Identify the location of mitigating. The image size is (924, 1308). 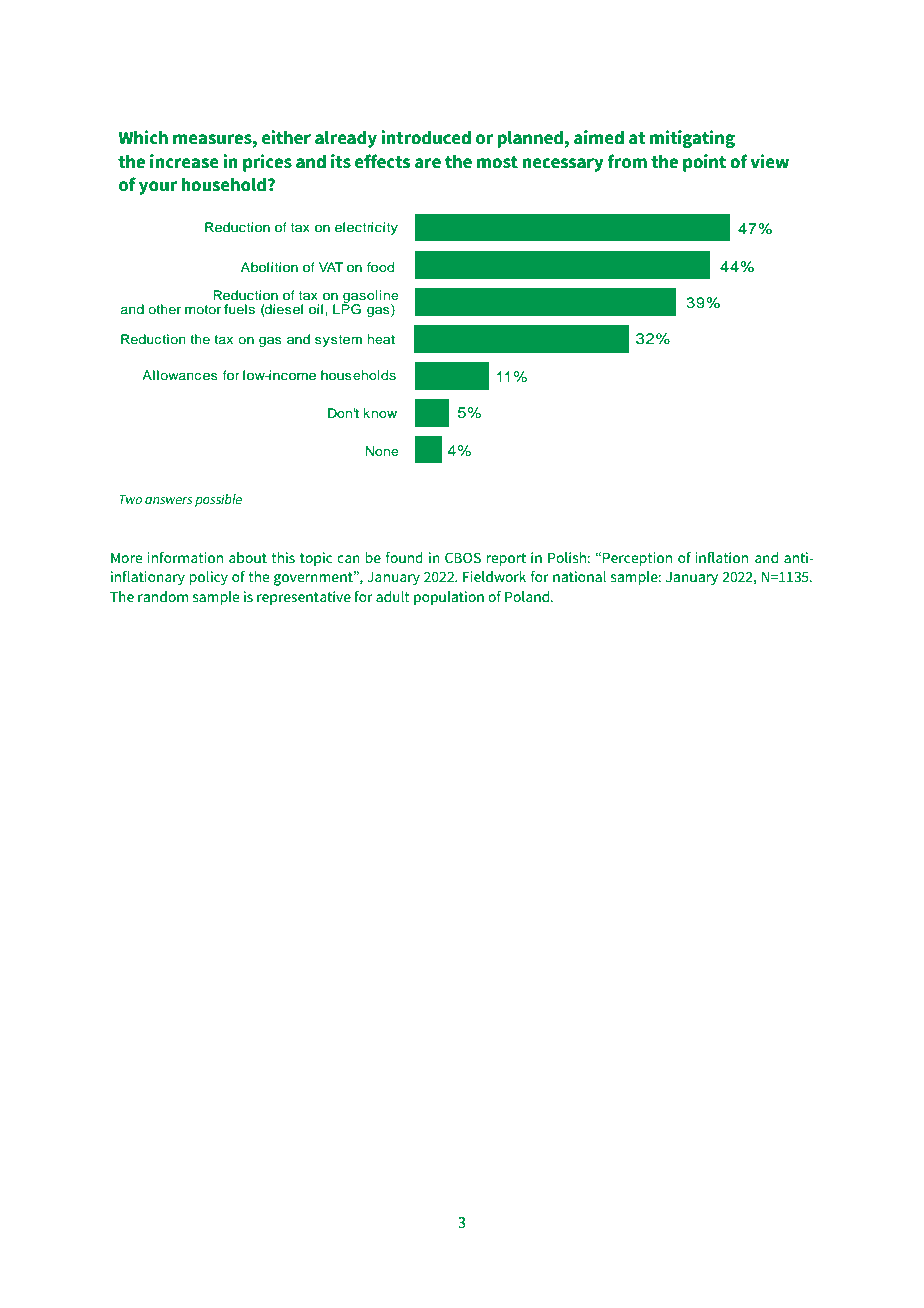
(692, 139).
